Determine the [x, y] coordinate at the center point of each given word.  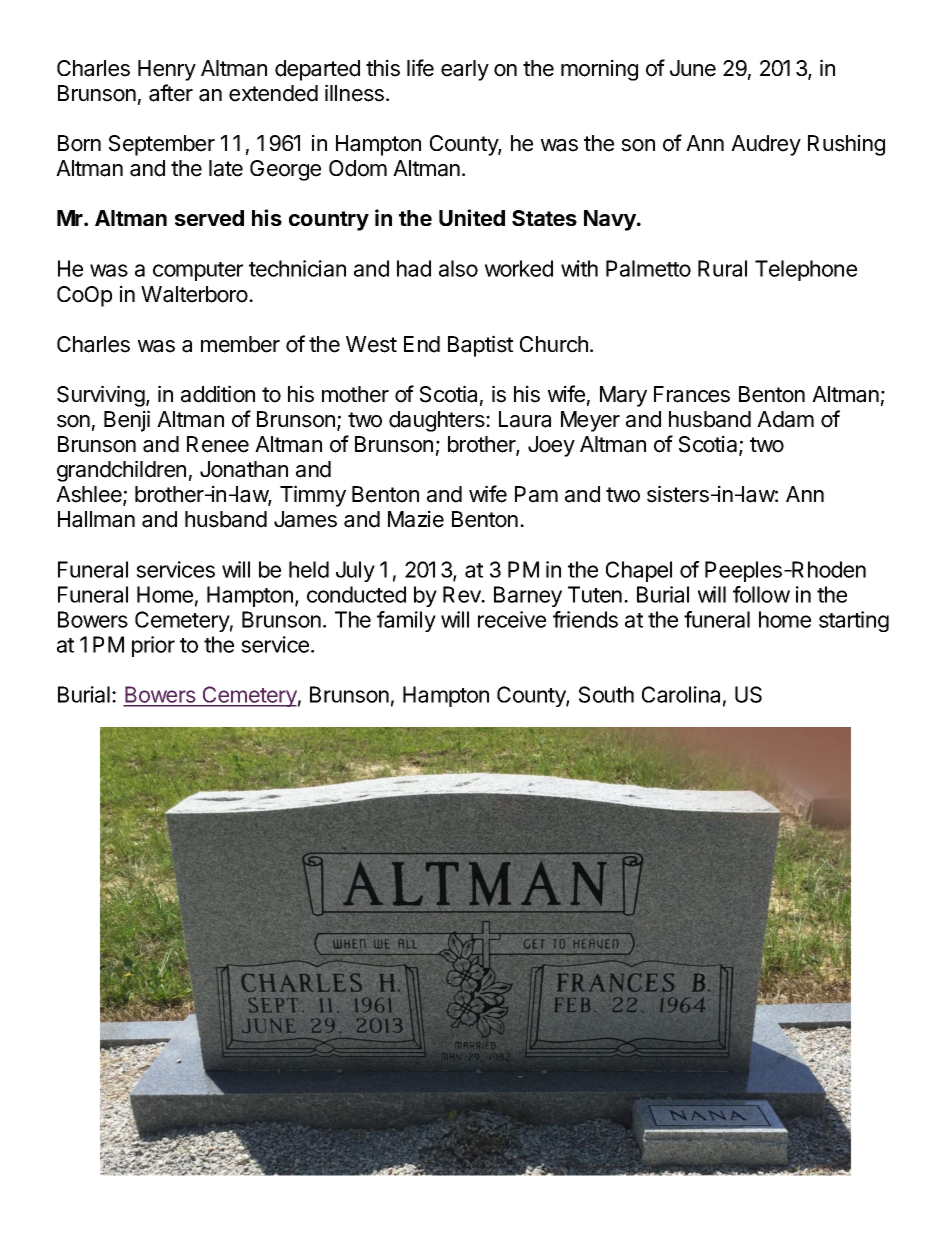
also [458, 268]
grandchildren [121, 471]
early [465, 70]
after [171, 93]
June [693, 68]
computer [198, 271]
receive [512, 619]
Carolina [681, 694]
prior [153, 646]
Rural [722, 268]
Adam [785, 419]
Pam [536, 494]
